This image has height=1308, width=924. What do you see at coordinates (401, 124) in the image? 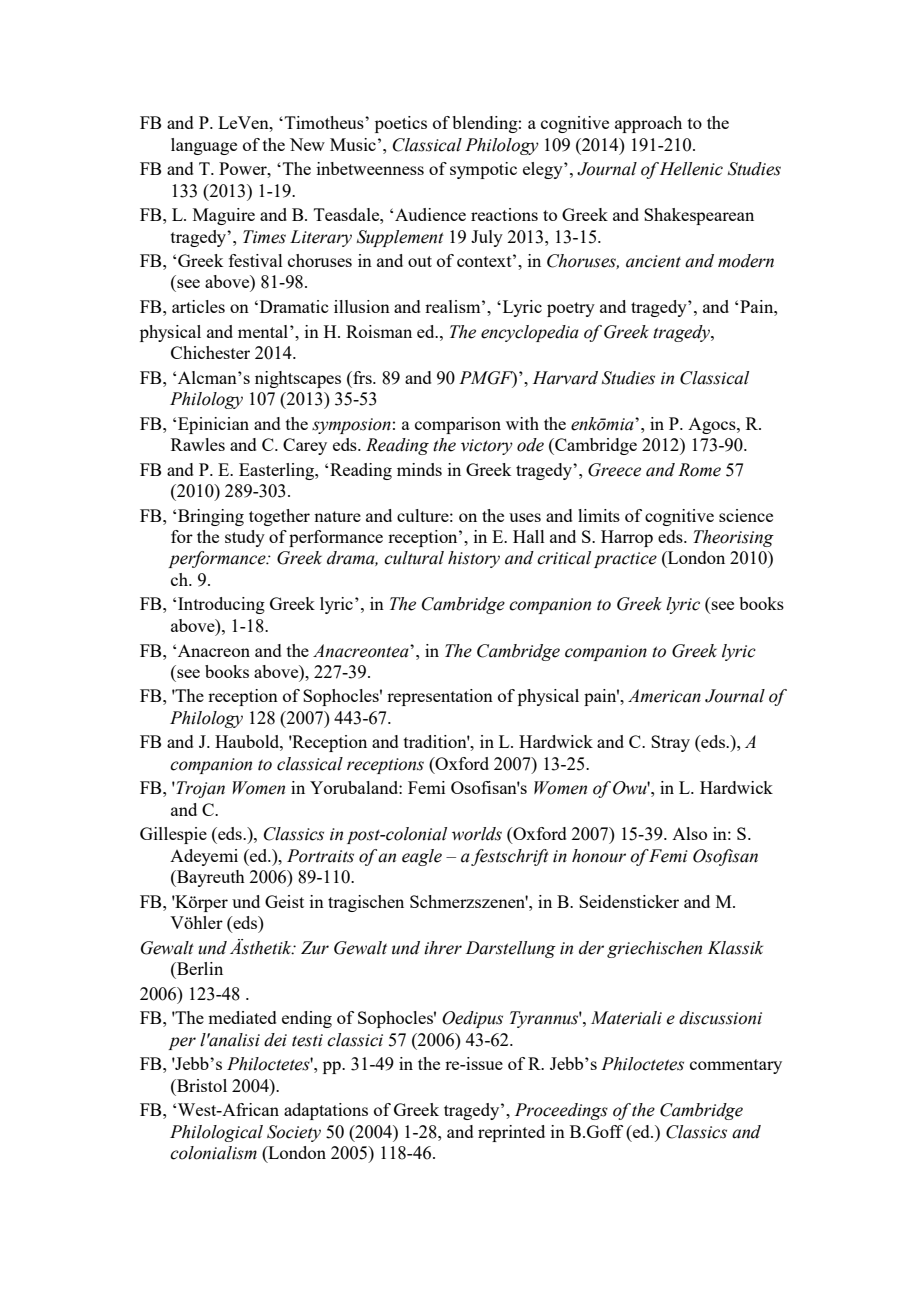
I see `poetics` at bounding box center [401, 124].
